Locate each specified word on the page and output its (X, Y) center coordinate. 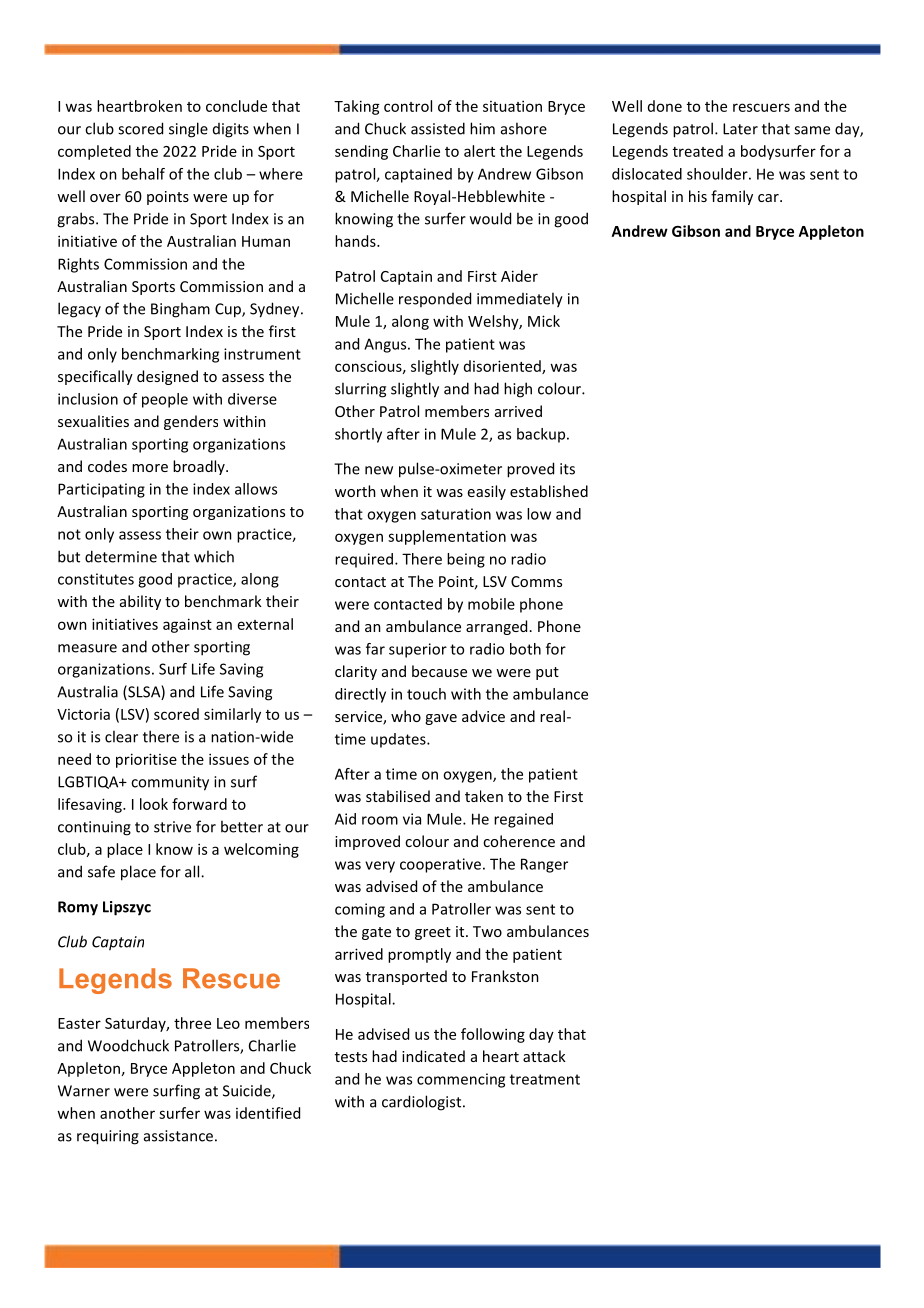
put (547, 673)
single (188, 130)
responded (435, 299)
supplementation (447, 537)
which (214, 556)
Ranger (544, 865)
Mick (544, 321)
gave (441, 719)
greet (433, 933)
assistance (178, 1136)
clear (121, 736)
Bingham (180, 310)
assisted (438, 128)
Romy (78, 908)
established (549, 491)
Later (740, 129)
